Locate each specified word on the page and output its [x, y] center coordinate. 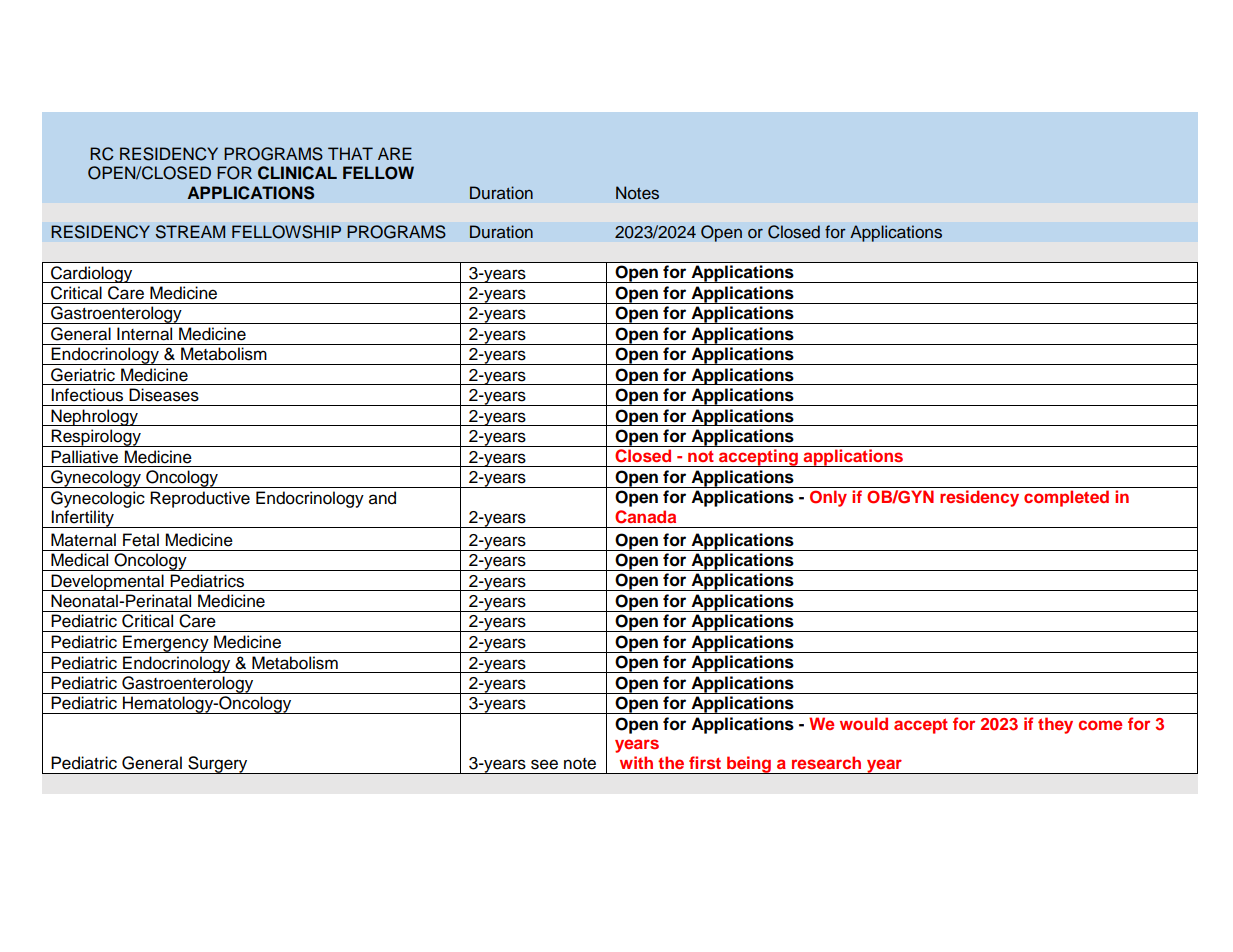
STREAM [190, 232]
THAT [350, 153]
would [864, 723]
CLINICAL [297, 173]
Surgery [218, 765]
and [382, 498]
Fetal [141, 540]
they [1055, 725]
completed [1066, 498]
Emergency [166, 644]
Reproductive [200, 499]
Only [828, 498]
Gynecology [96, 479]
